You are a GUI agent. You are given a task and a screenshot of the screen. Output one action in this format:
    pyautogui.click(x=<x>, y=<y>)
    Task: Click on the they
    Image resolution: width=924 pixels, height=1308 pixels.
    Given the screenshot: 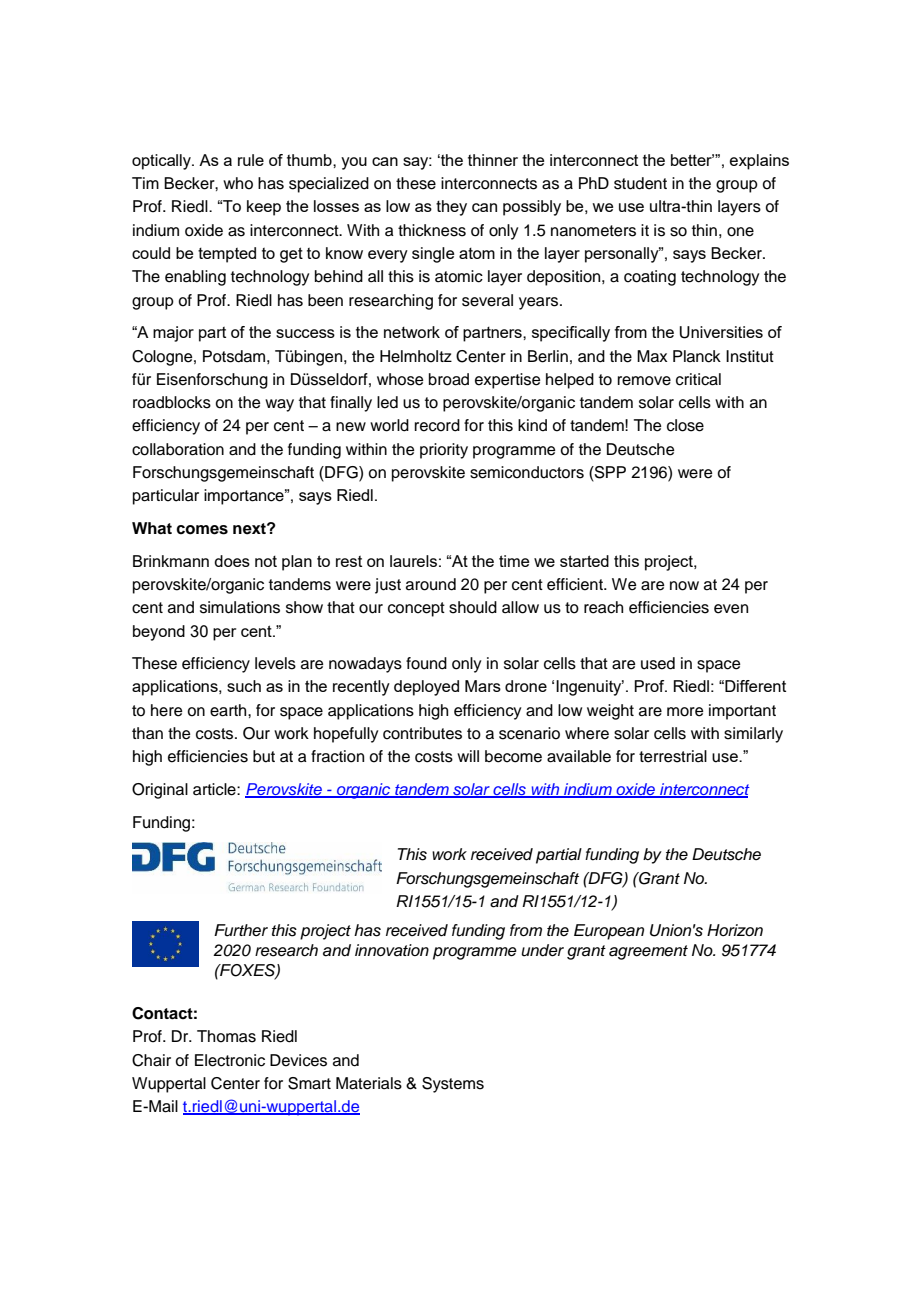 What is the action you would take?
    pyautogui.click(x=451, y=208)
